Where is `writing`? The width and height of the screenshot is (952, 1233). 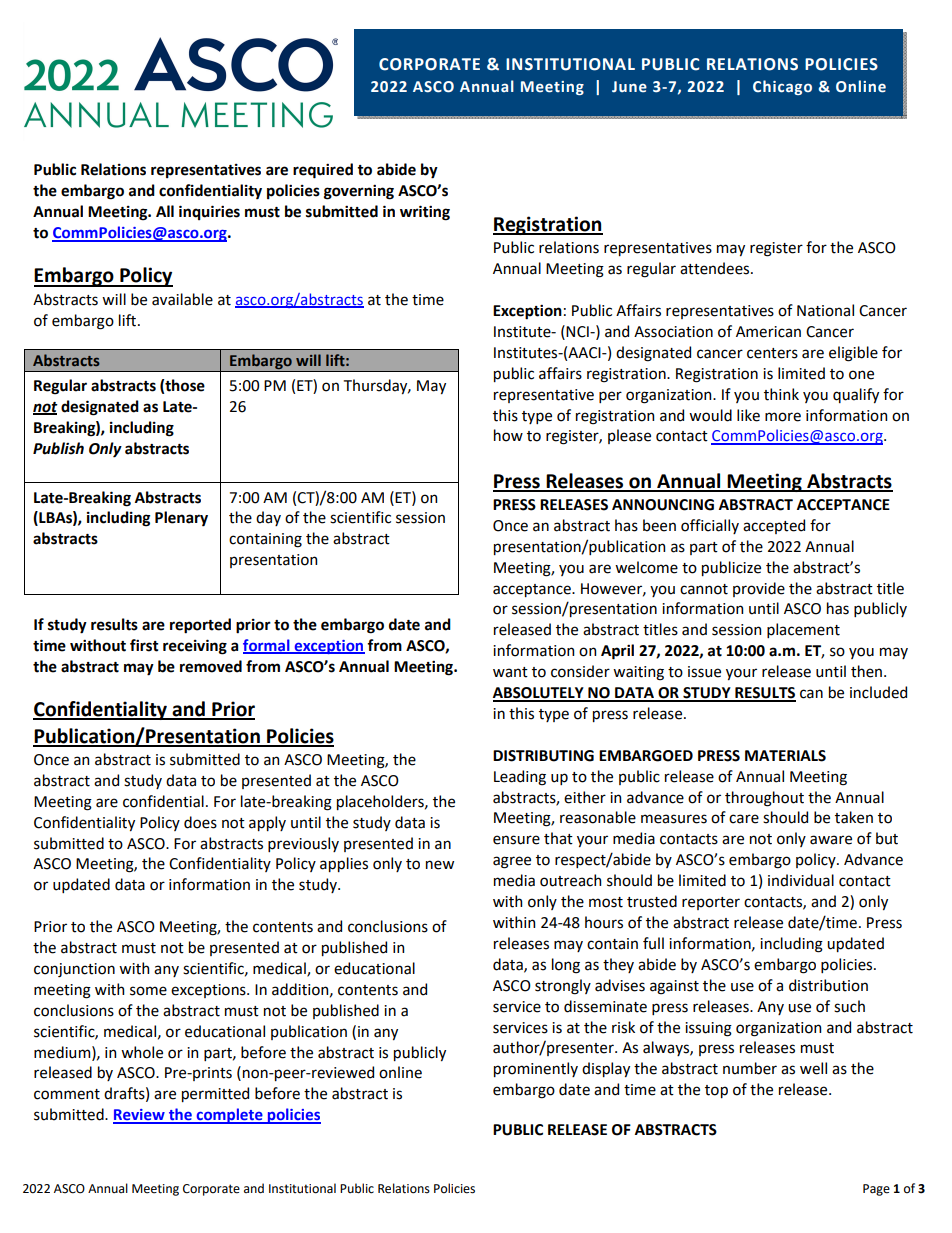 writing is located at coordinates (425, 213).
